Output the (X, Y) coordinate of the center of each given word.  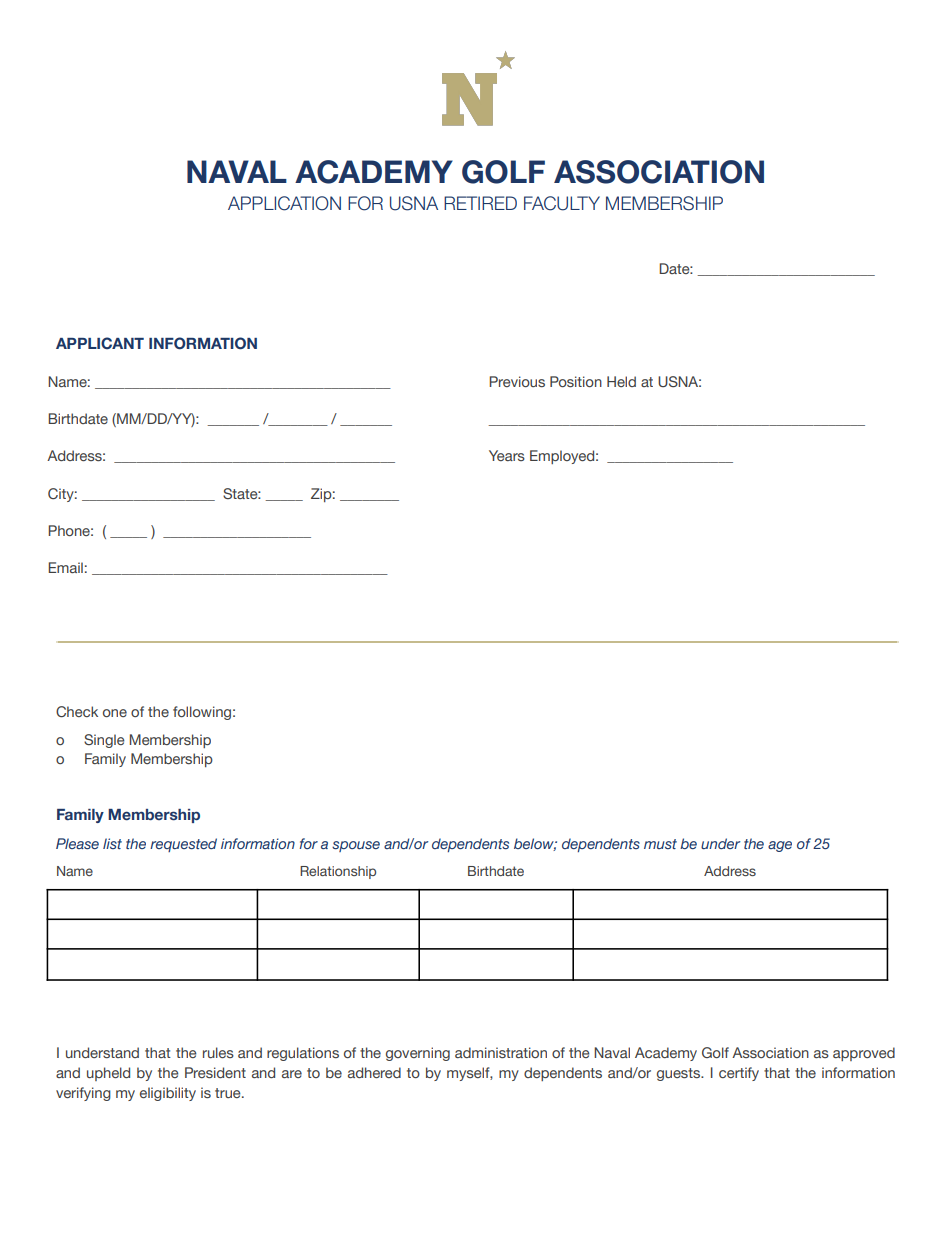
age (780, 846)
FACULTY (562, 203)
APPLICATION (284, 203)
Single (104, 741)
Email (65, 567)
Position (576, 381)
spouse (356, 846)
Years (507, 455)
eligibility (168, 1094)
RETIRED (480, 203)
